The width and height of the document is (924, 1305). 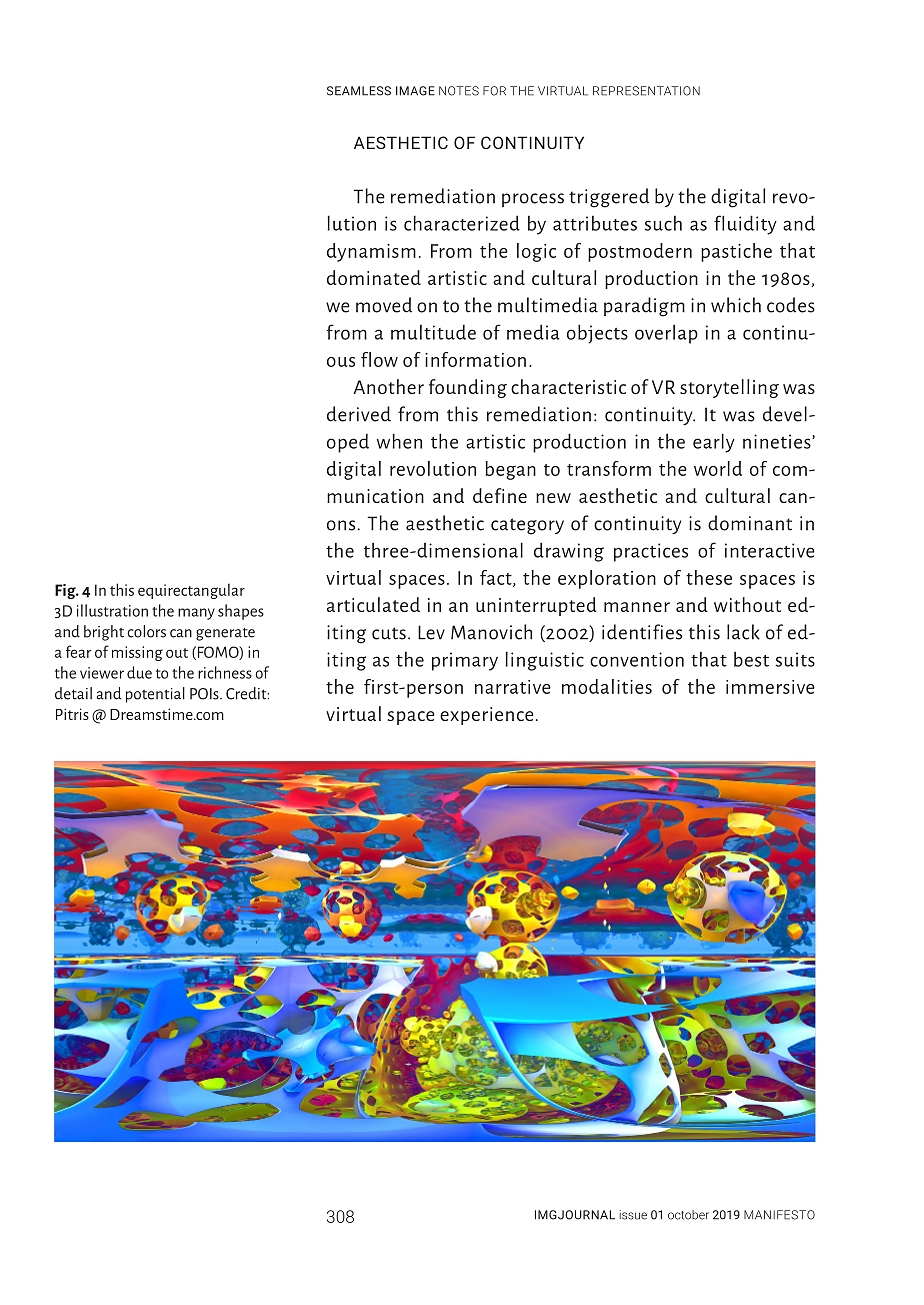 I want to click on potential, so click(x=155, y=695).
